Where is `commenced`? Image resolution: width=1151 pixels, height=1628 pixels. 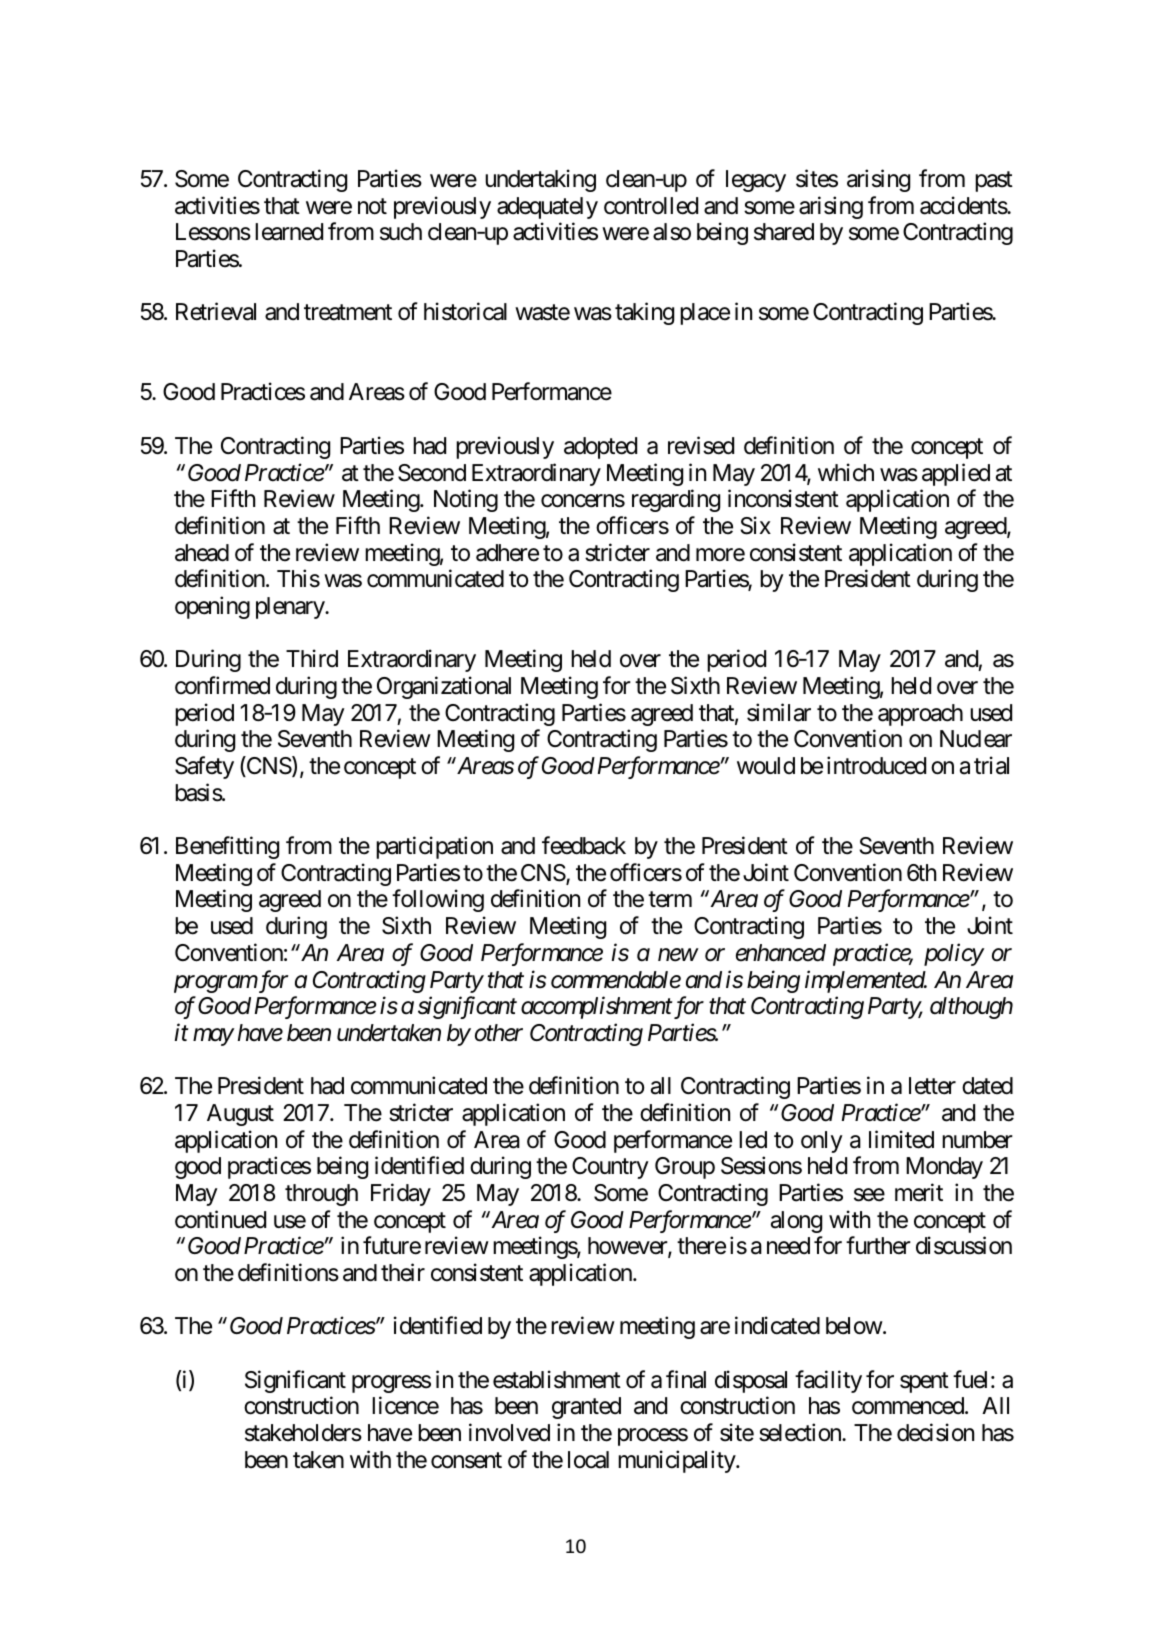
commenced is located at coordinates (909, 1406).
